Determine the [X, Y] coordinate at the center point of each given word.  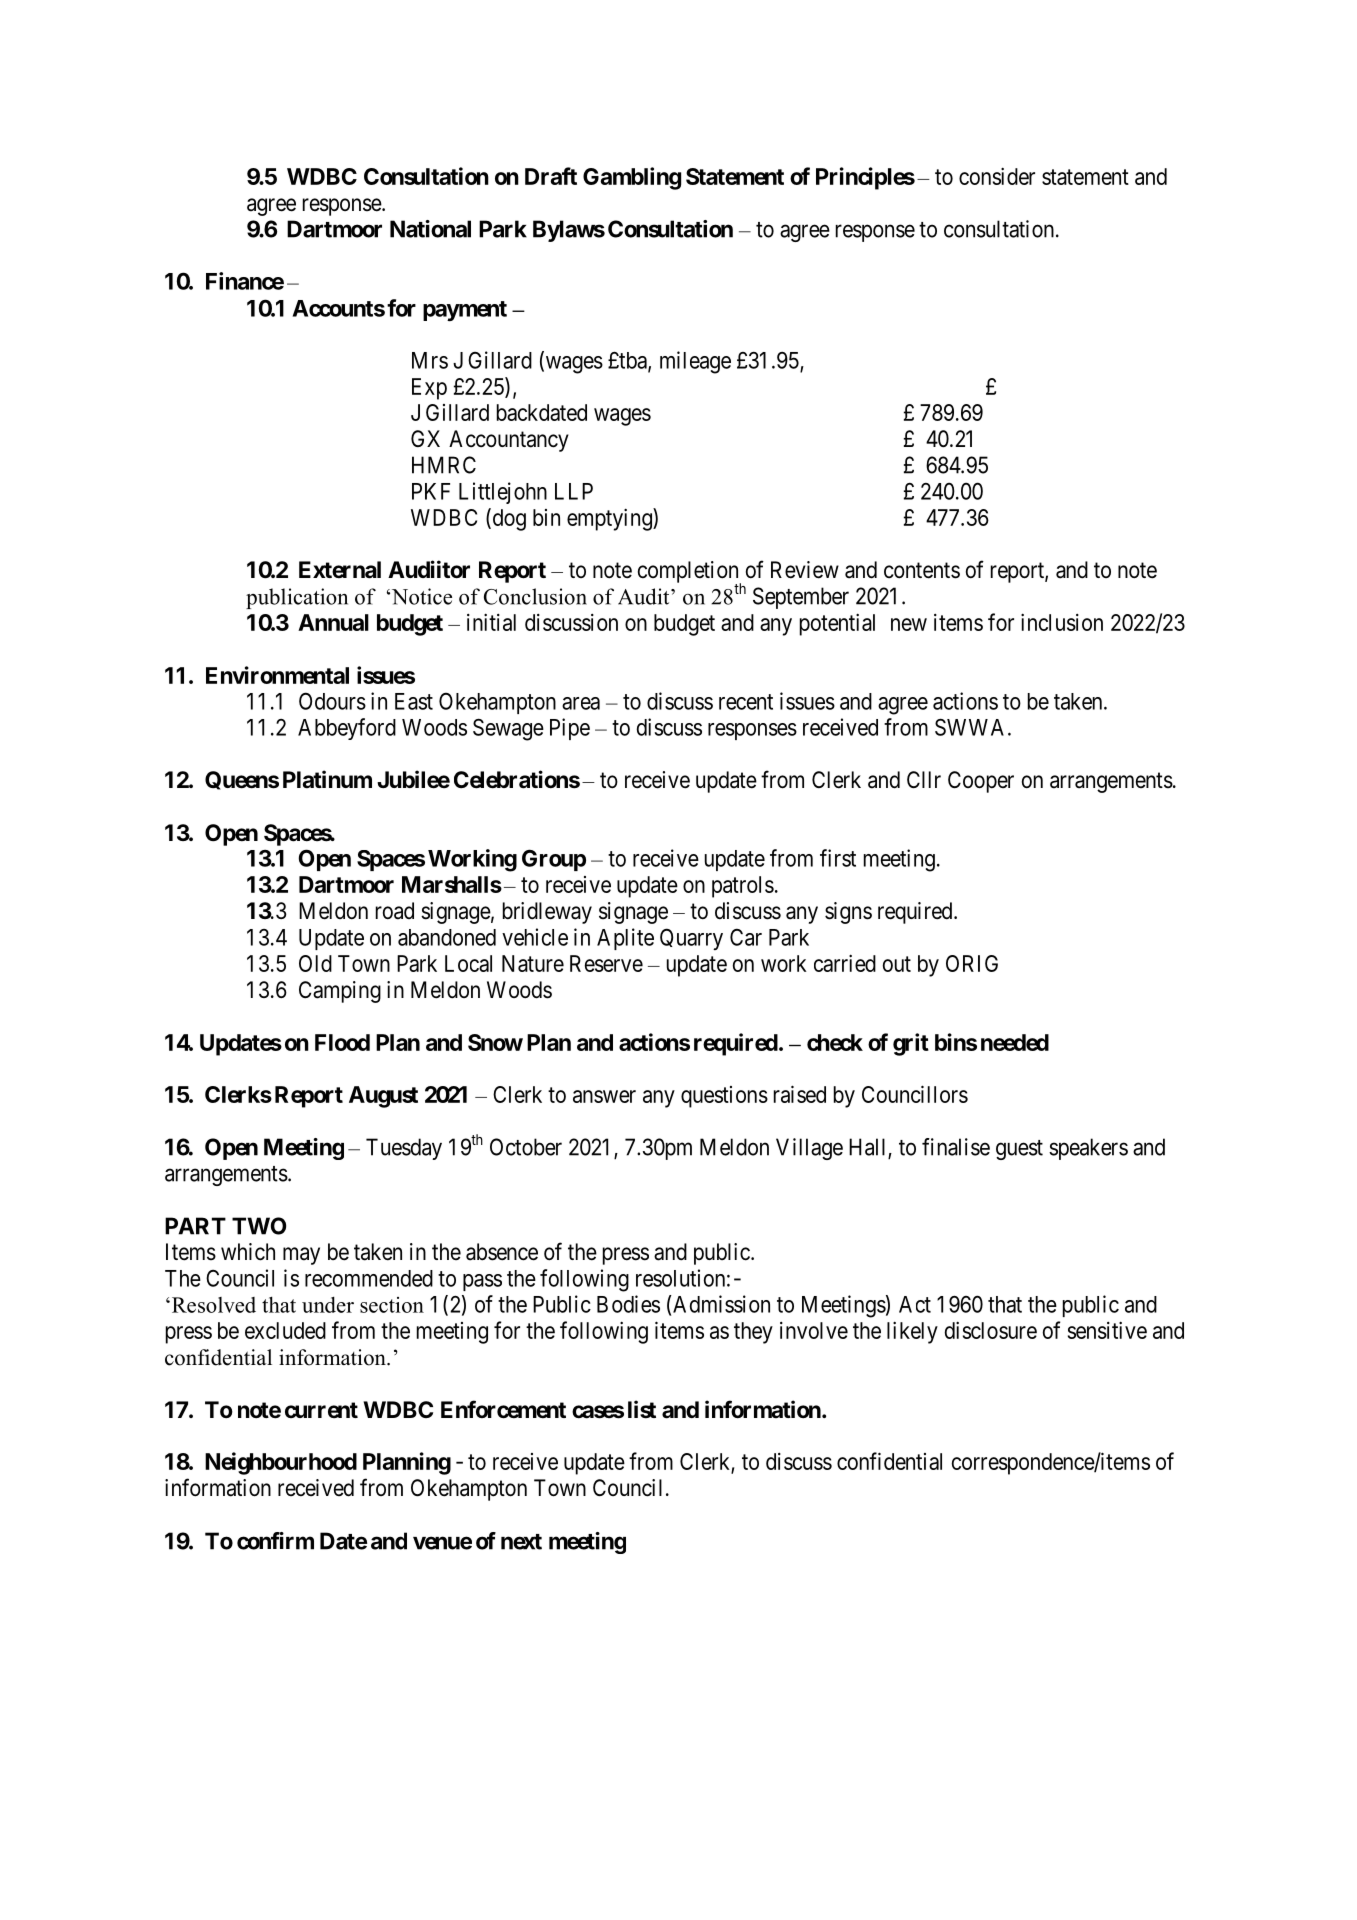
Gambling [632, 178]
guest [1019, 1150]
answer [604, 1096]
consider [997, 176]
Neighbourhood [281, 1463]
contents [922, 570]
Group [554, 860]
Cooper [981, 782]
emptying [610, 519]
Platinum [327, 779]
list [642, 1409]
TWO [259, 1226]
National [430, 229]
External [340, 570]
